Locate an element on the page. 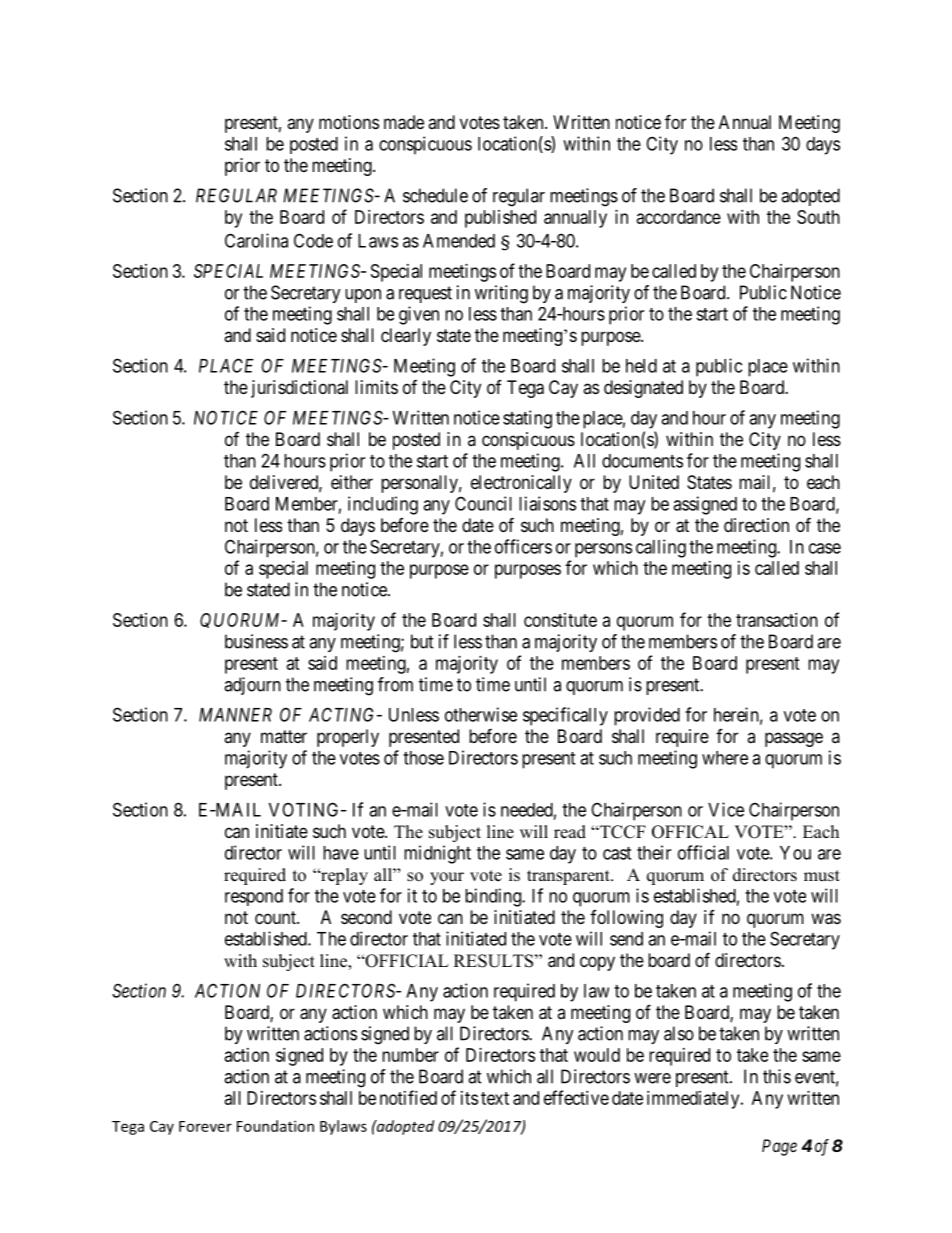  published is located at coordinates (500, 219).
